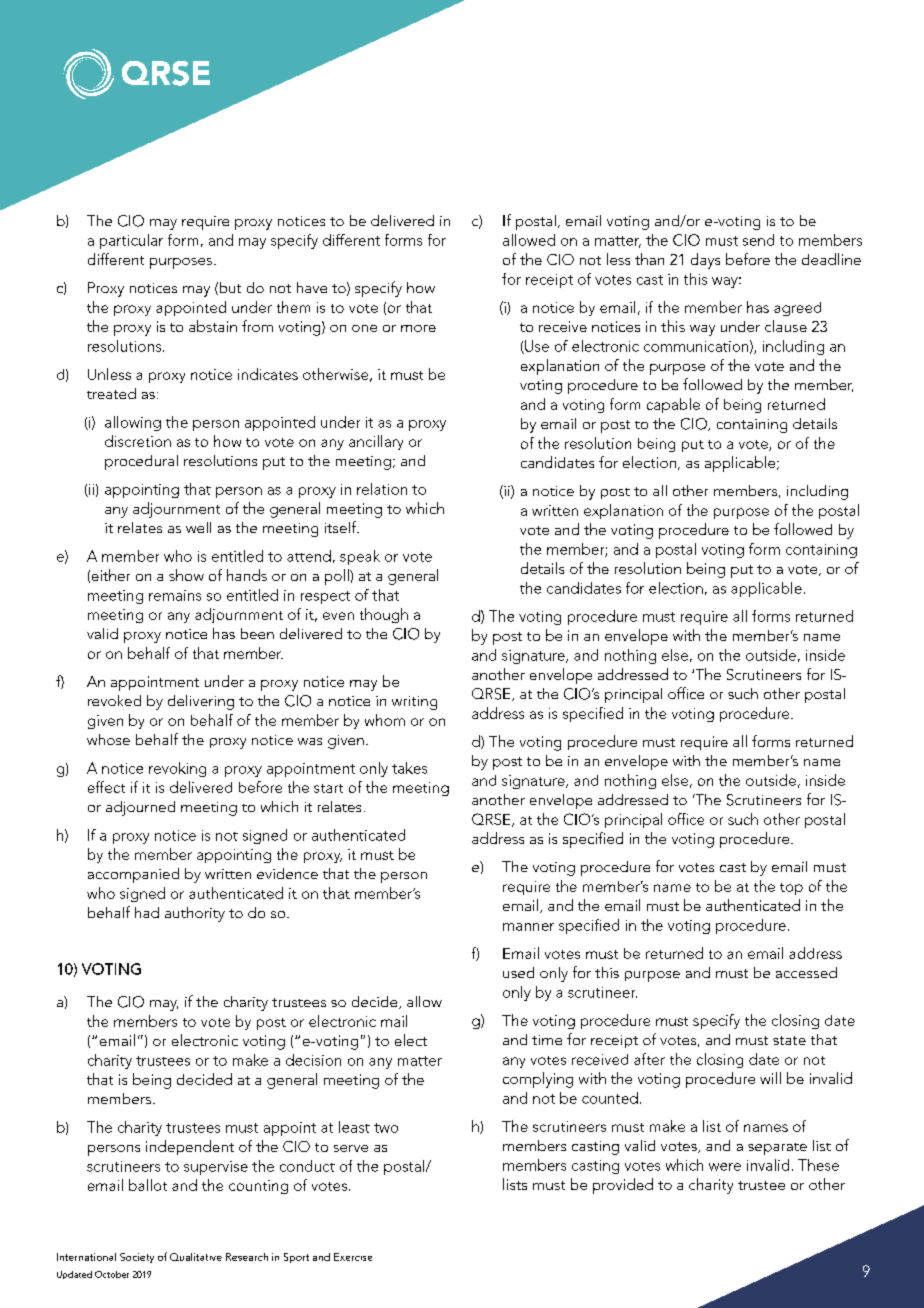 The width and height of the screenshot is (924, 1308). Describe the element at coordinates (177, 769) in the screenshot. I see `revoking` at that location.
